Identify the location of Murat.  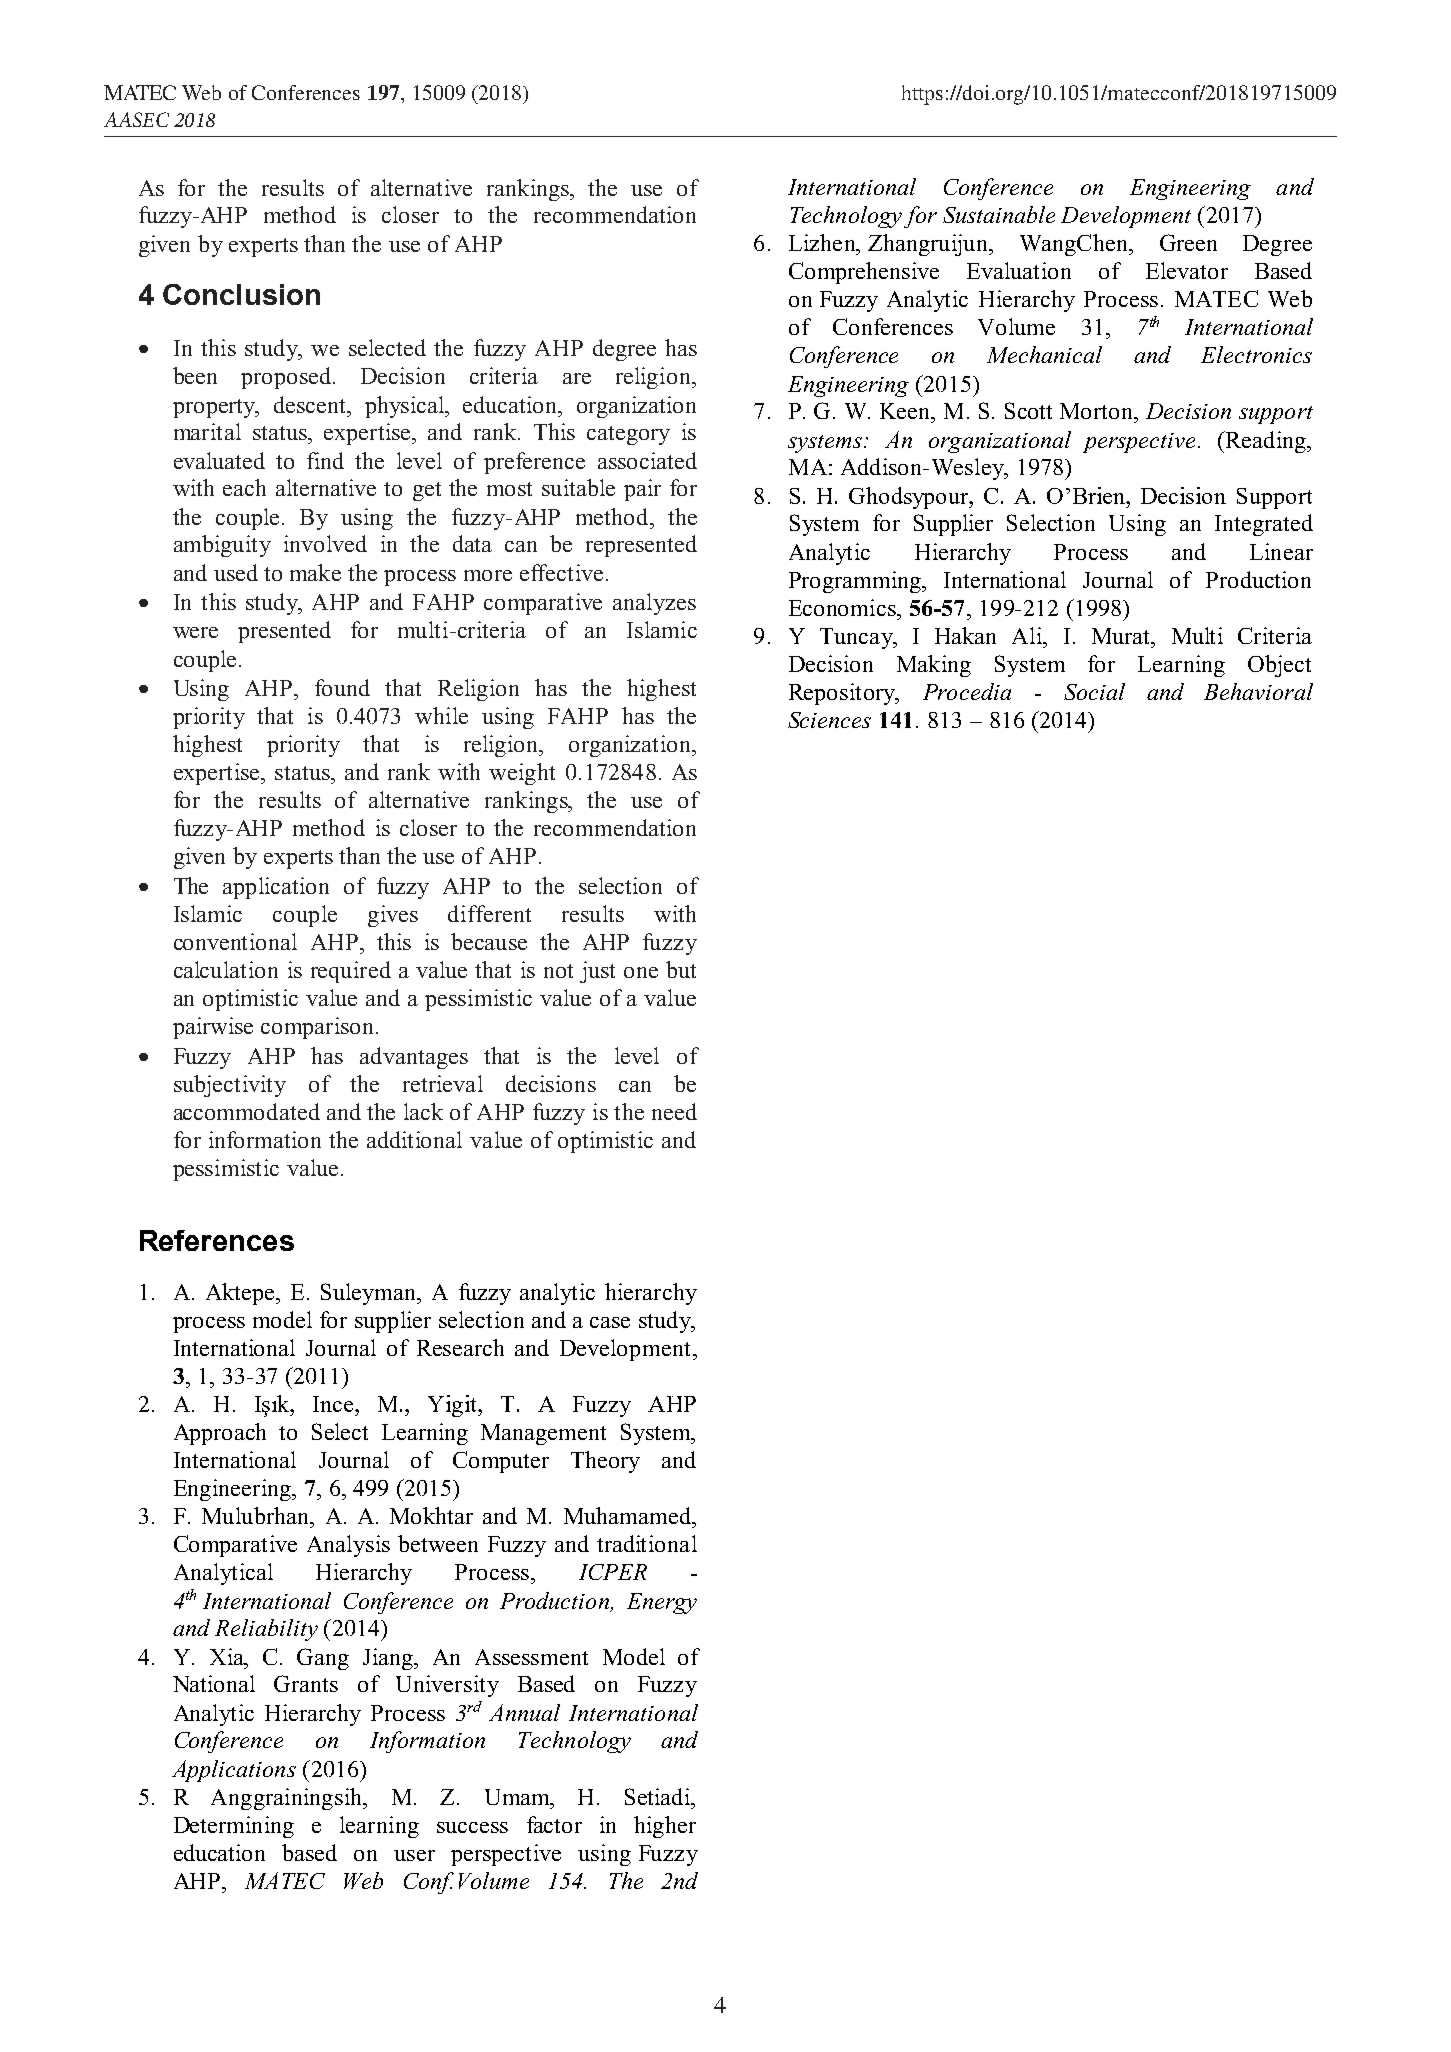
(1122, 636).
